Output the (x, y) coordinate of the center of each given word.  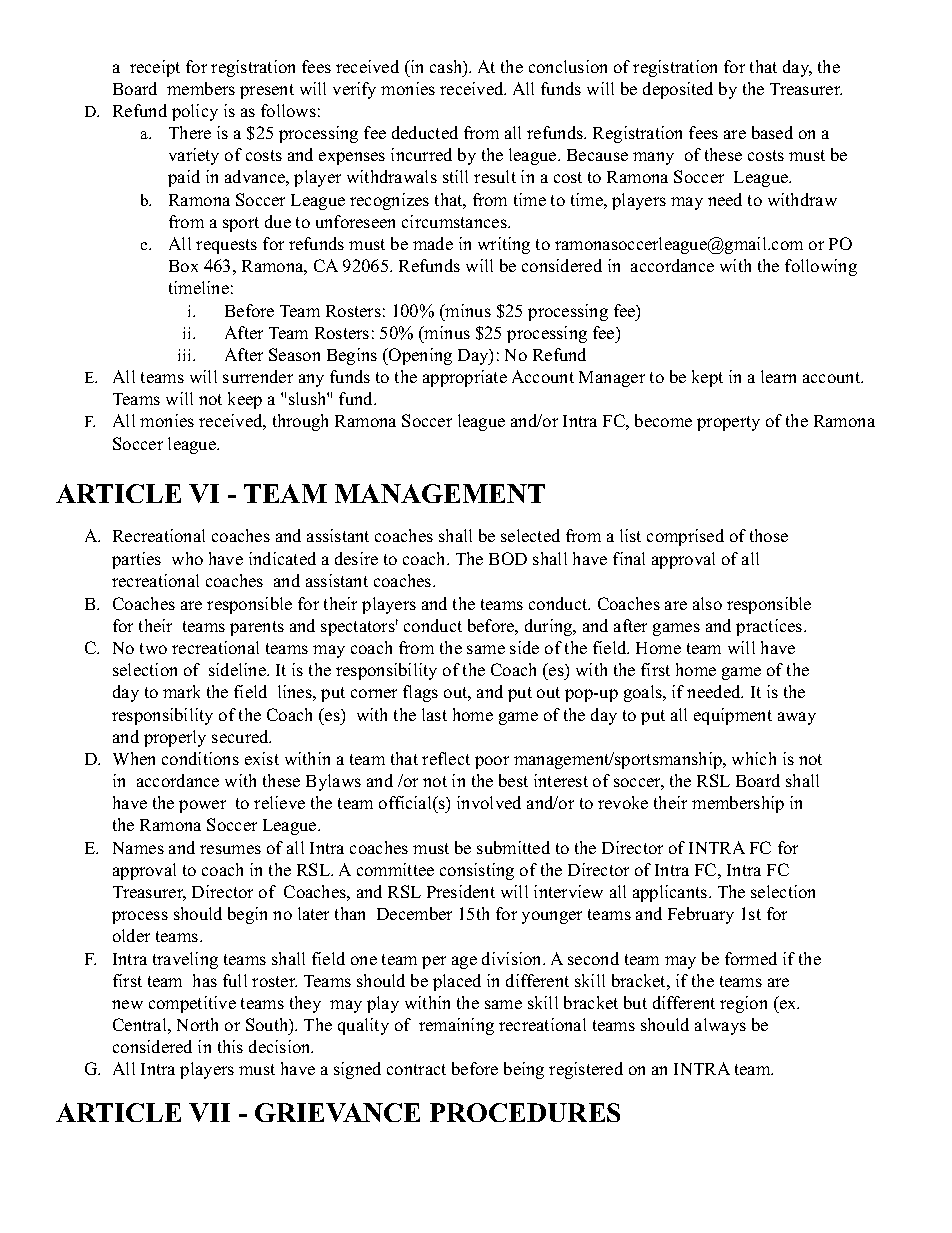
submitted (513, 847)
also (707, 603)
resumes (230, 849)
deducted (425, 132)
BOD (508, 558)
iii (186, 355)
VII (209, 1112)
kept (707, 378)
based (772, 132)
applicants (670, 893)
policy (195, 112)
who (187, 558)
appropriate (465, 378)
